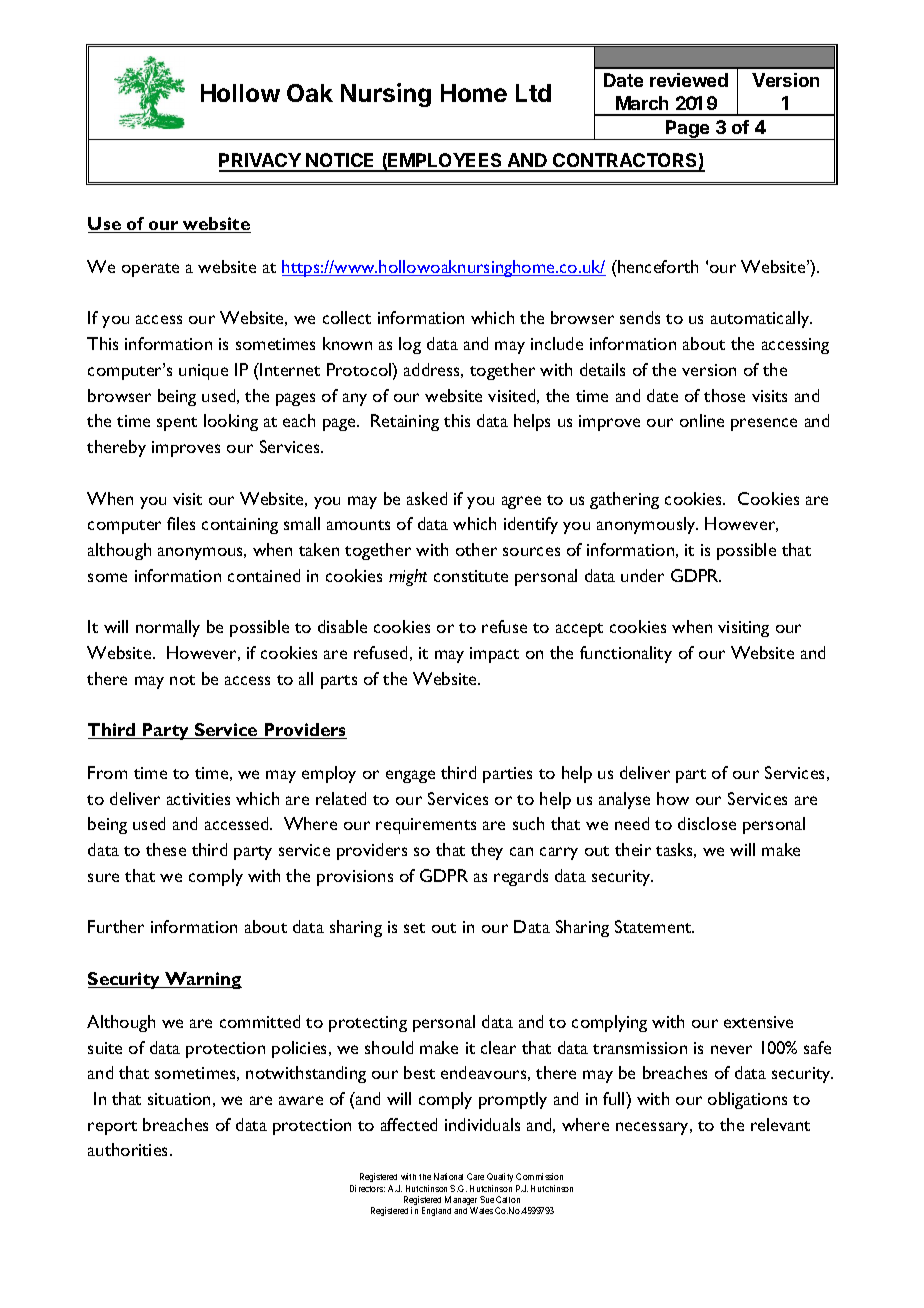  Describe the element at coordinates (177, 424) in the screenshot. I see `spent` at that location.
